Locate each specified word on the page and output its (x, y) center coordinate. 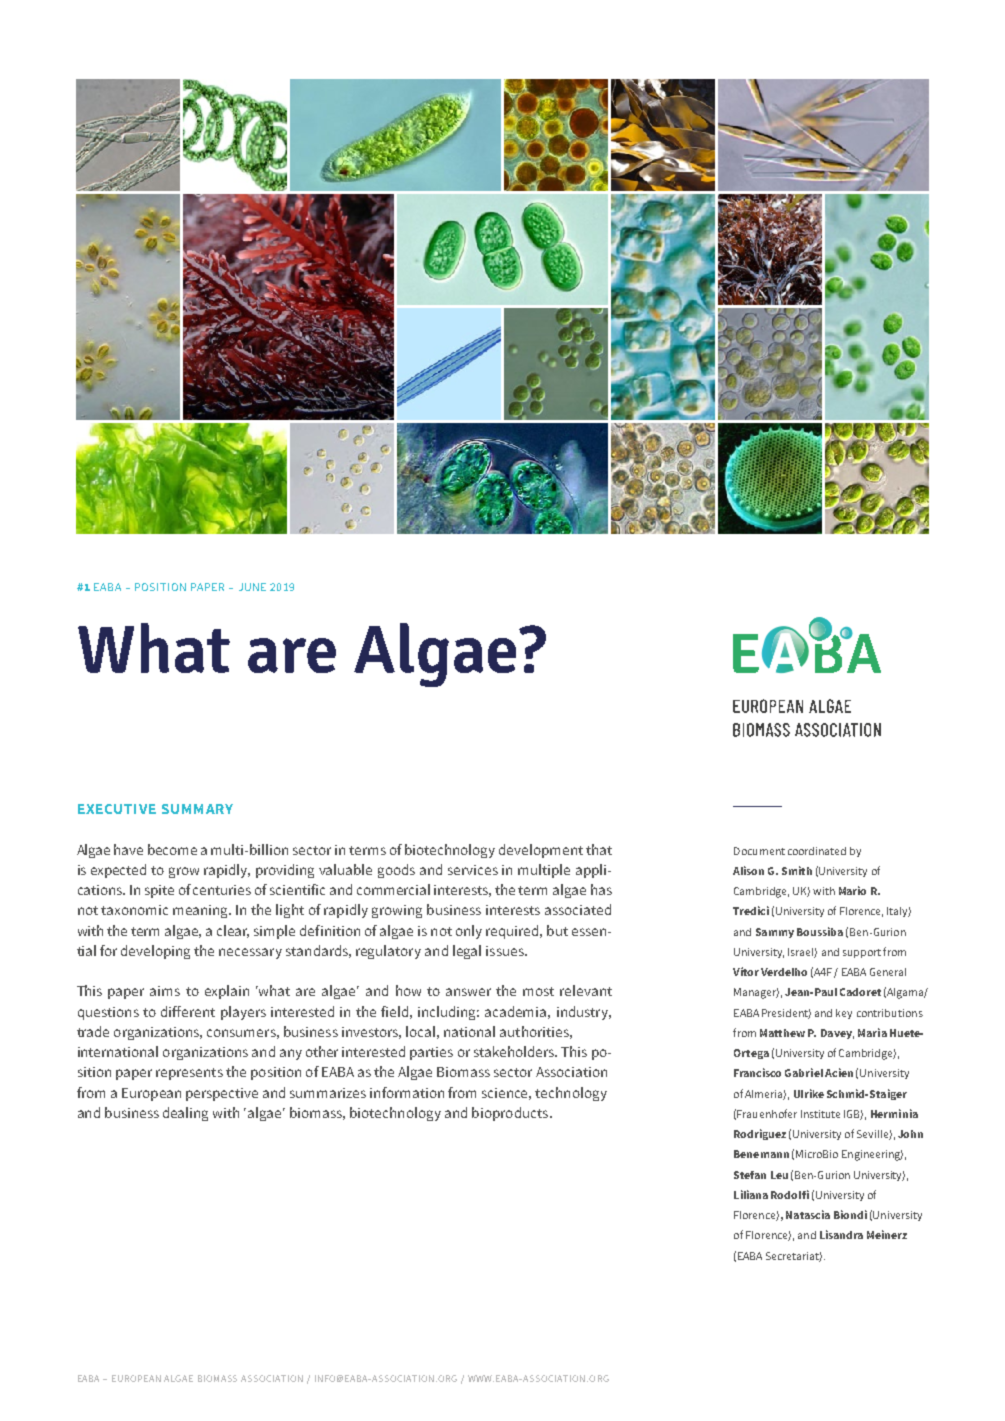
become (172, 849)
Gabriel (804, 1072)
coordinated (817, 851)
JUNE (252, 587)
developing (155, 952)
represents (189, 1074)
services (473, 870)
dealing (185, 1114)
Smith (797, 870)
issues (506, 951)
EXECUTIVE (117, 809)
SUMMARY (197, 809)
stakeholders (515, 1051)
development (541, 851)
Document (759, 851)
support (862, 953)
